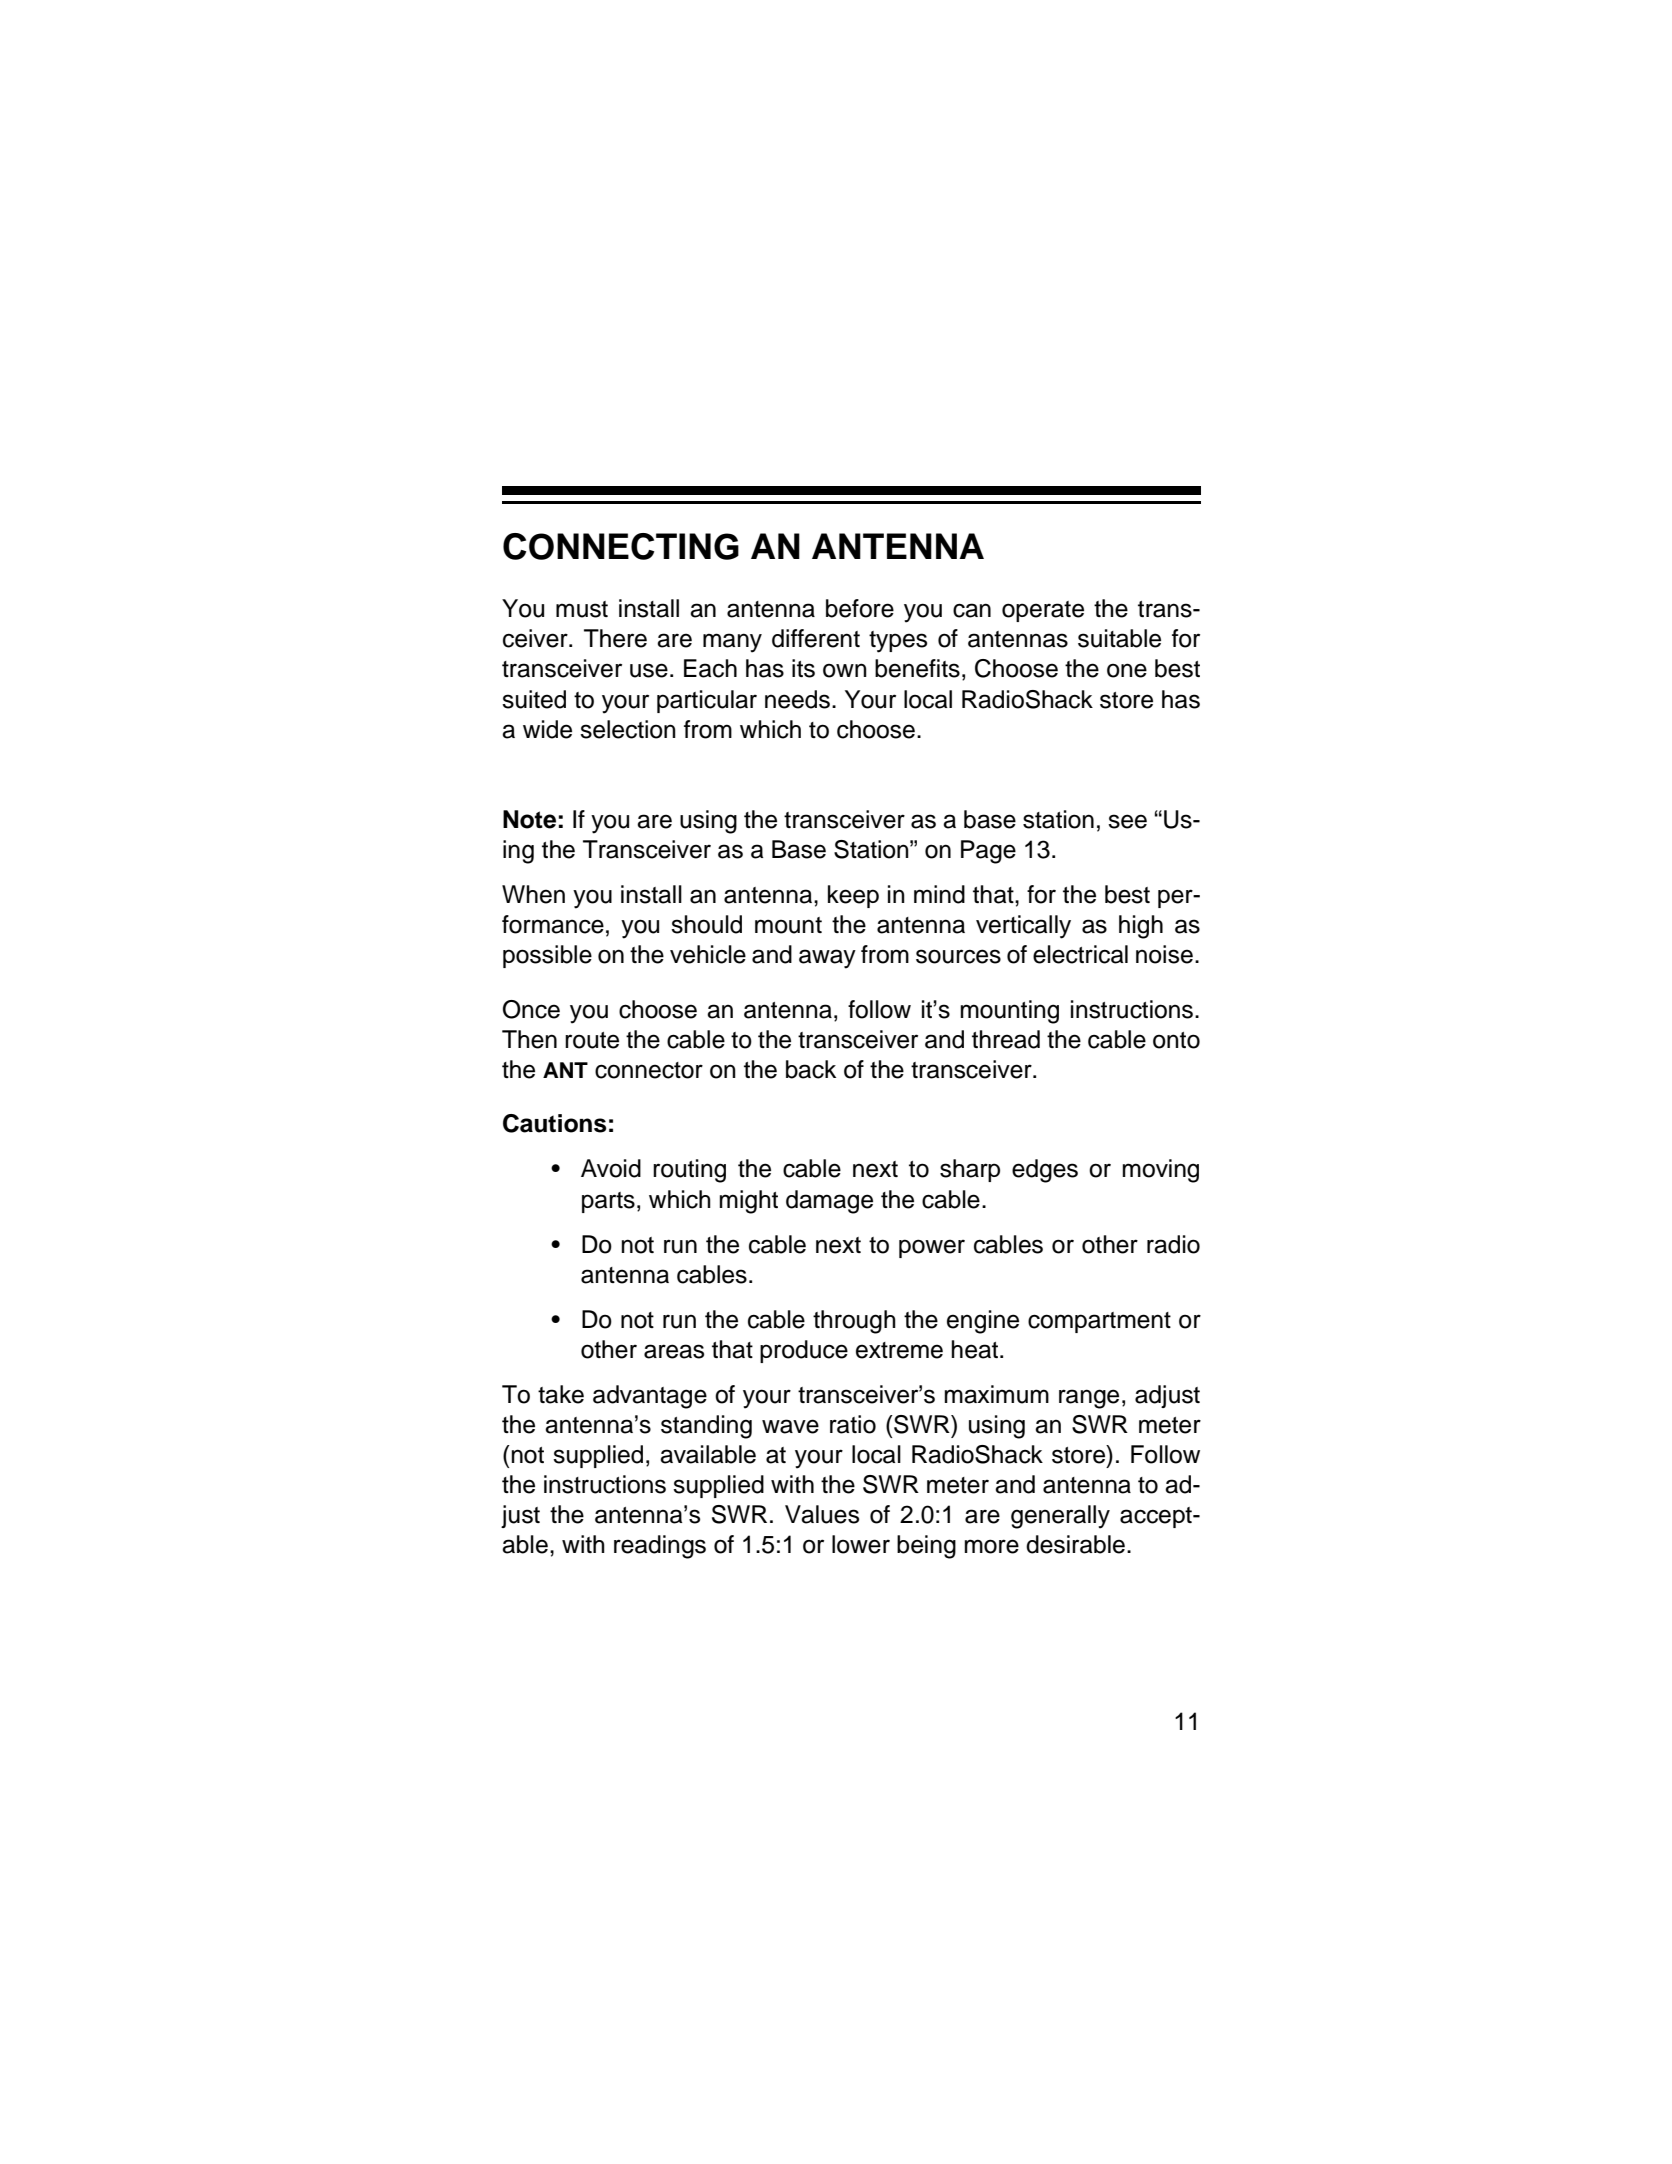 The width and height of the screenshot is (1672, 2164). What do you see at coordinates (621, 546) in the screenshot?
I see `CONNECTING` at bounding box center [621, 546].
